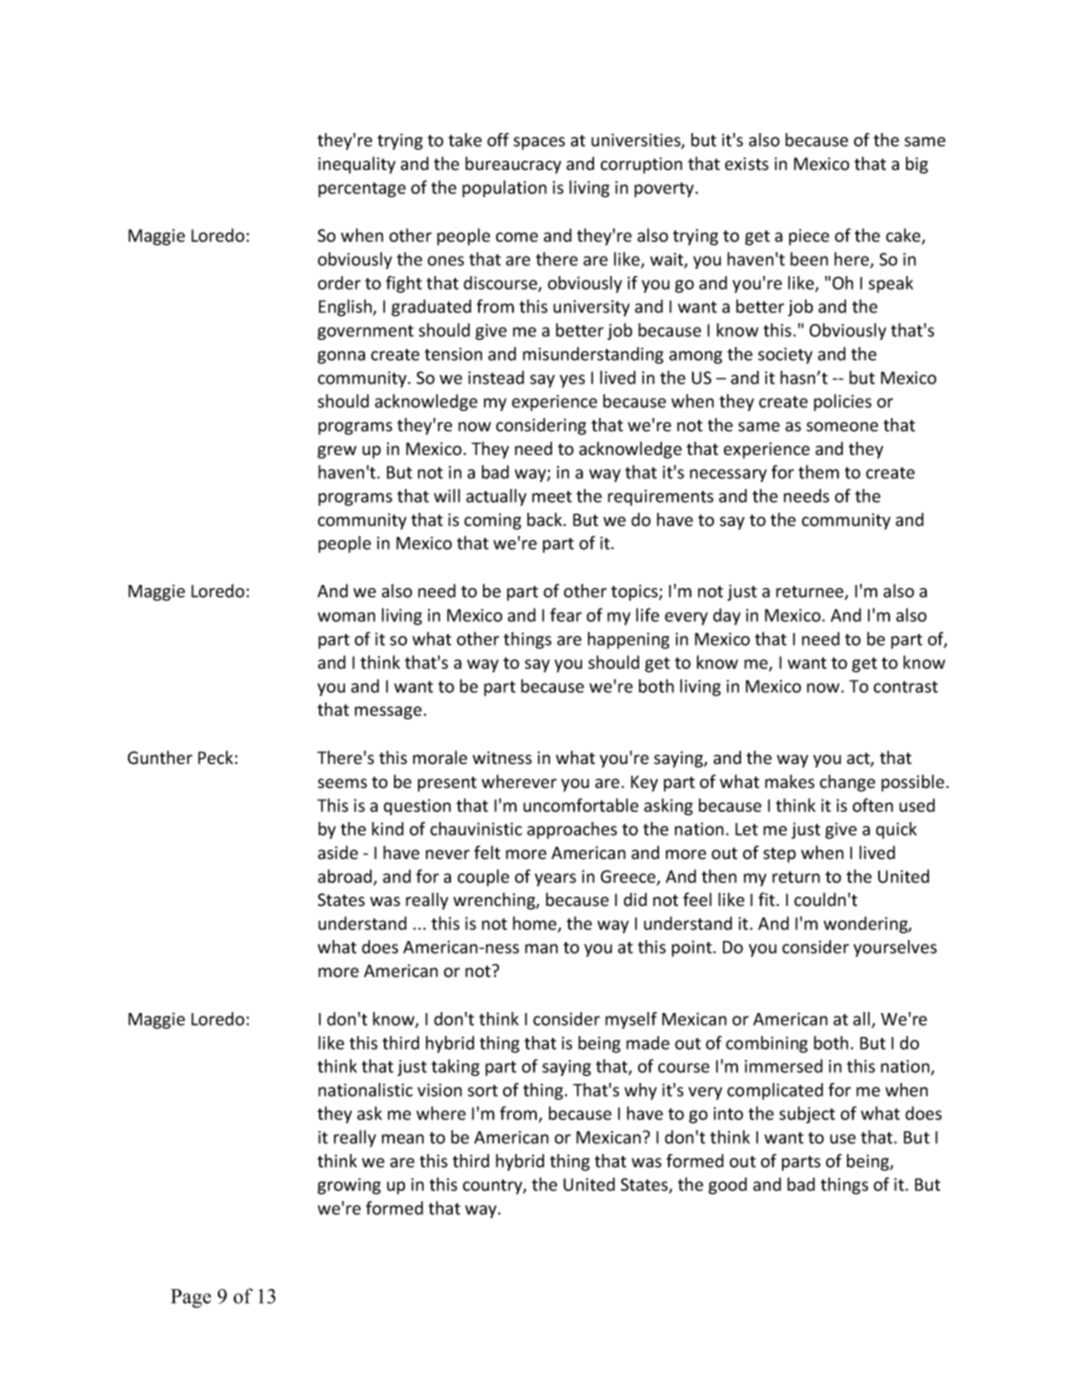 This page has height=1395, width=1078. What do you see at coordinates (440, 758) in the page?
I see `morale` at bounding box center [440, 758].
